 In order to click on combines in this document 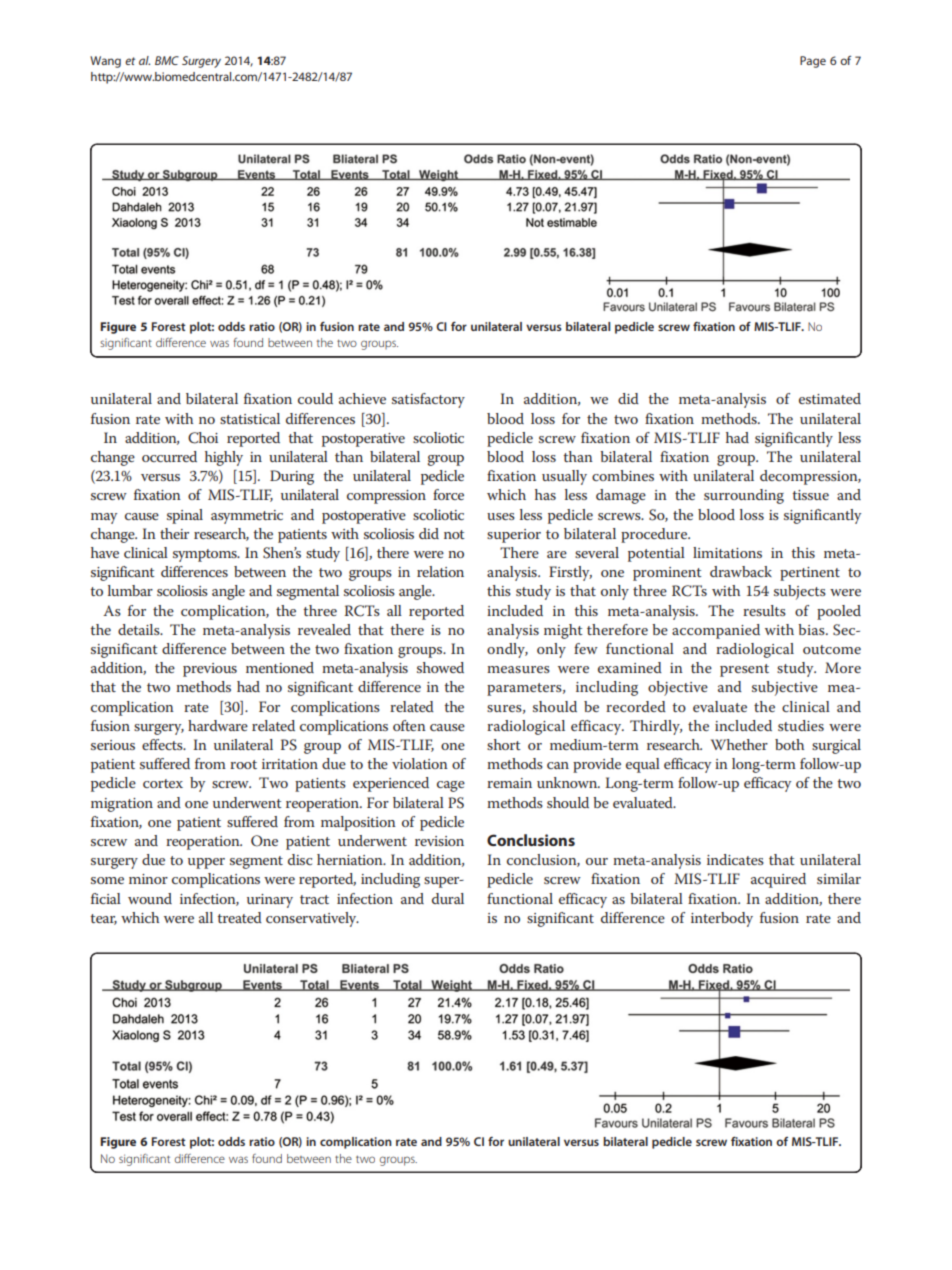, I will do `click(623, 475)`.
